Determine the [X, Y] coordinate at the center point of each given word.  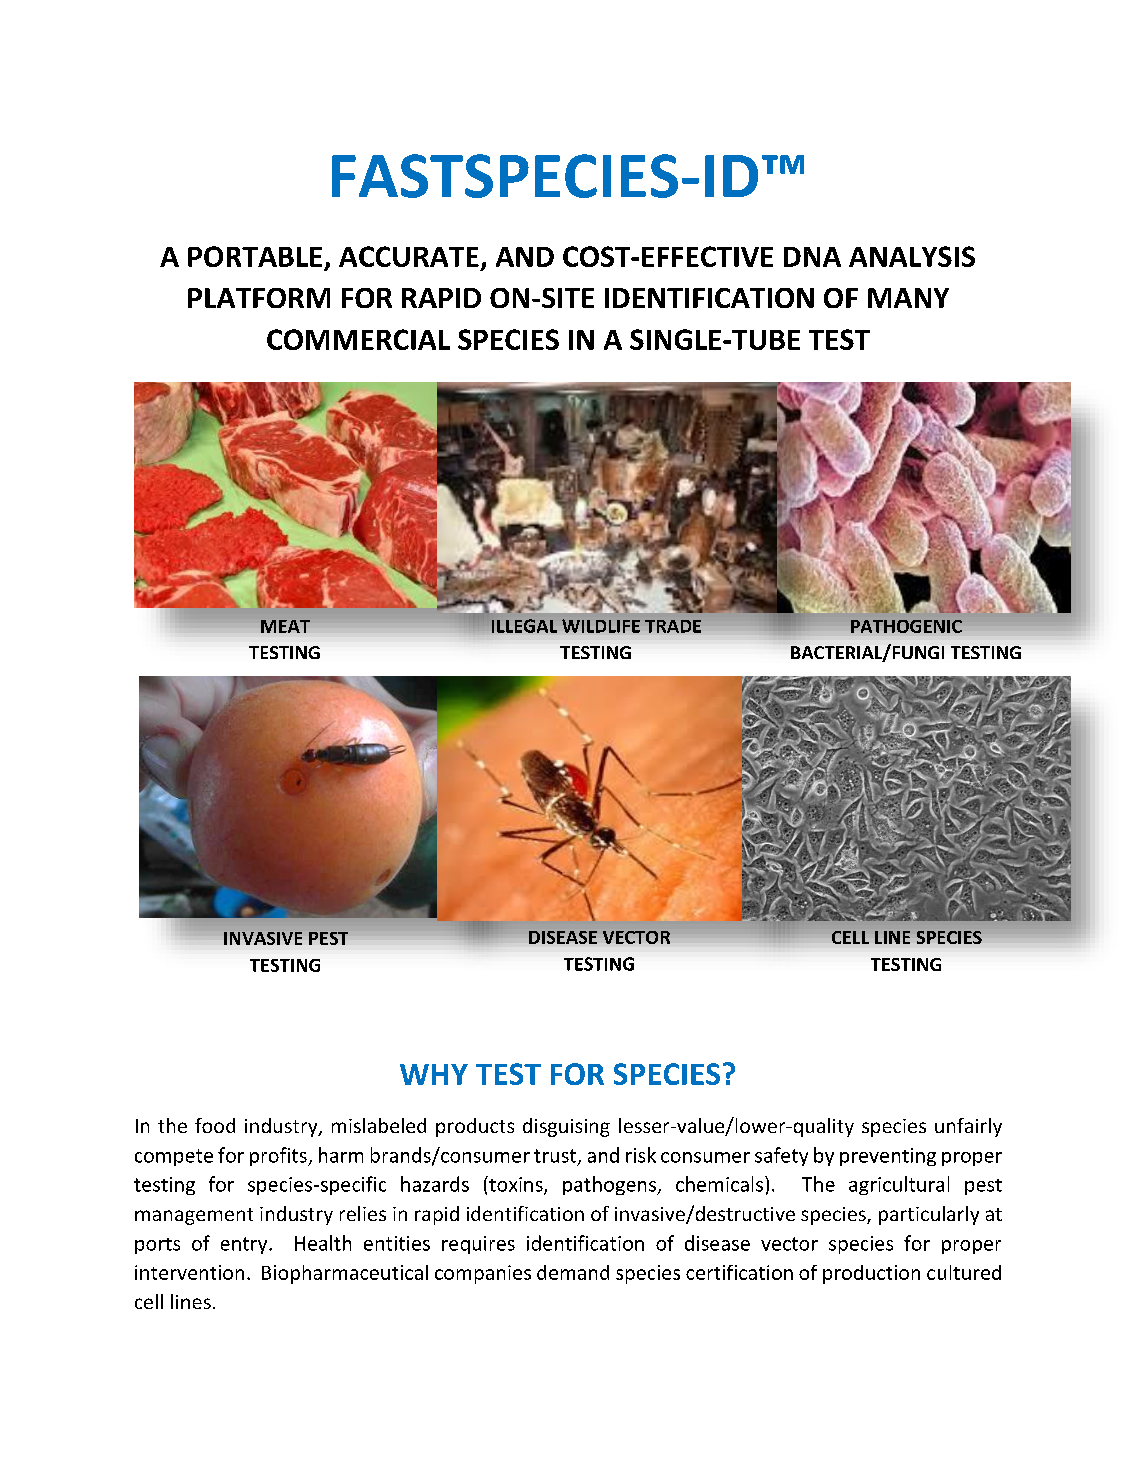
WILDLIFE [601, 626]
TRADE [673, 626]
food [215, 1125]
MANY [908, 298]
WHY [434, 1074]
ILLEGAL [524, 626]
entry [245, 1245]
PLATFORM [259, 298]
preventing [888, 1157]
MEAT [285, 626]
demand [573, 1272]
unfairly [968, 1127]
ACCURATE [409, 256]
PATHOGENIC [906, 626]
